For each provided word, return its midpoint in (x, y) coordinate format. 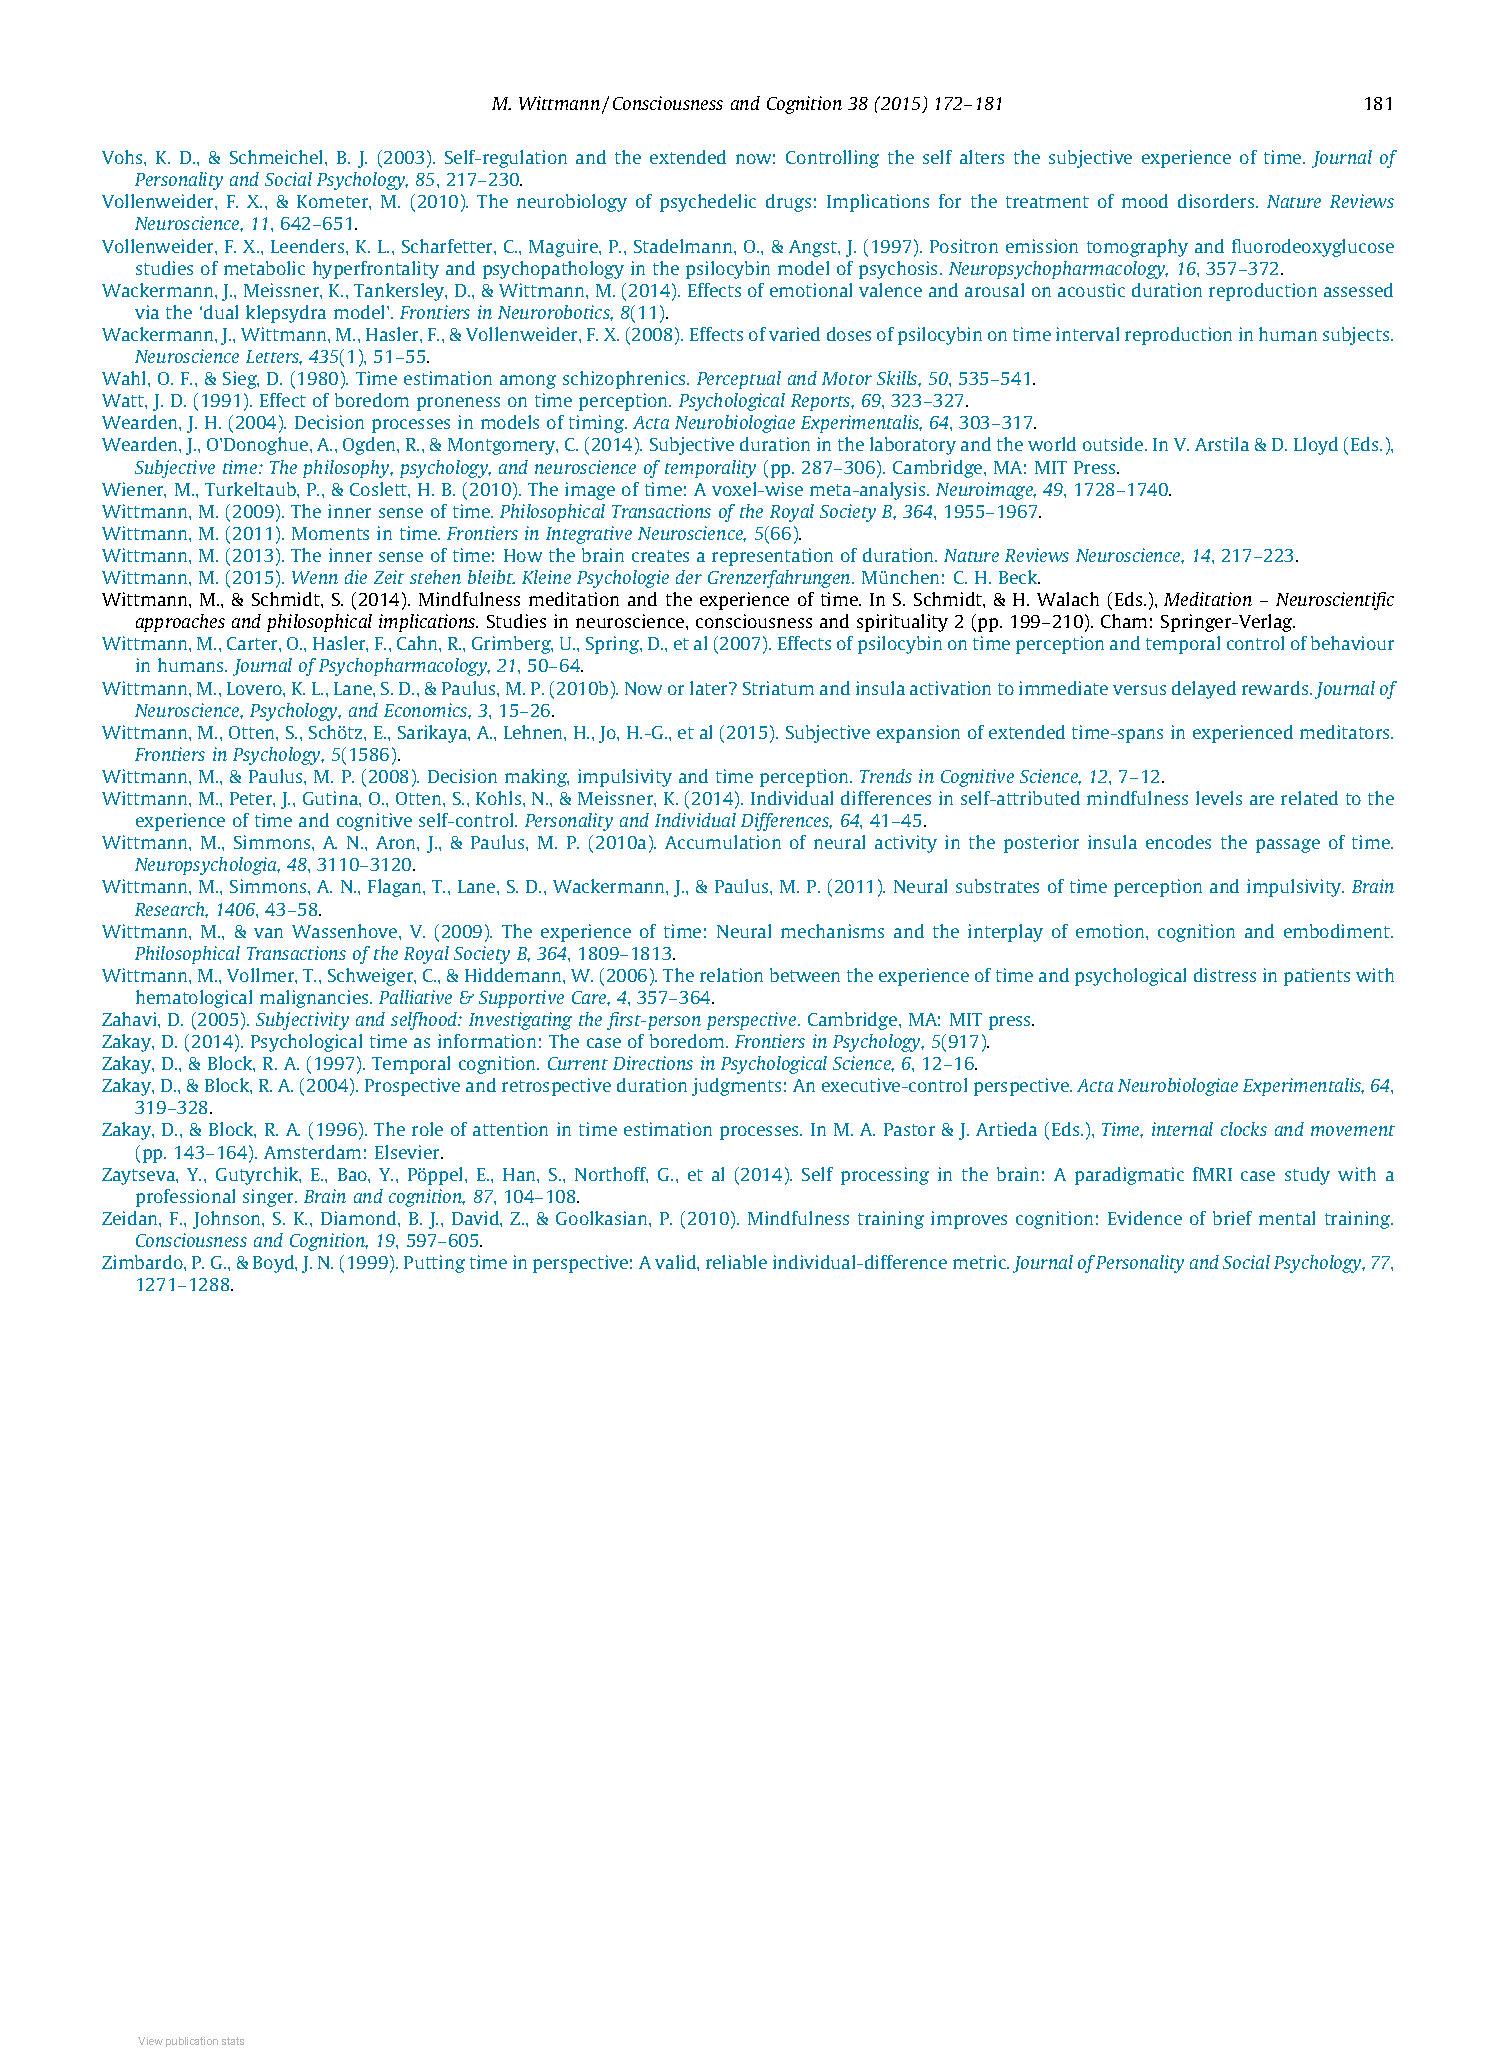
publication (192, 2042)
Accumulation (723, 842)
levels (1219, 798)
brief (1232, 1218)
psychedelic (708, 203)
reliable (736, 1262)
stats (233, 2041)
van (268, 933)
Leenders (309, 246)
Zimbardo (143, 1262)
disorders (1217, 201)
